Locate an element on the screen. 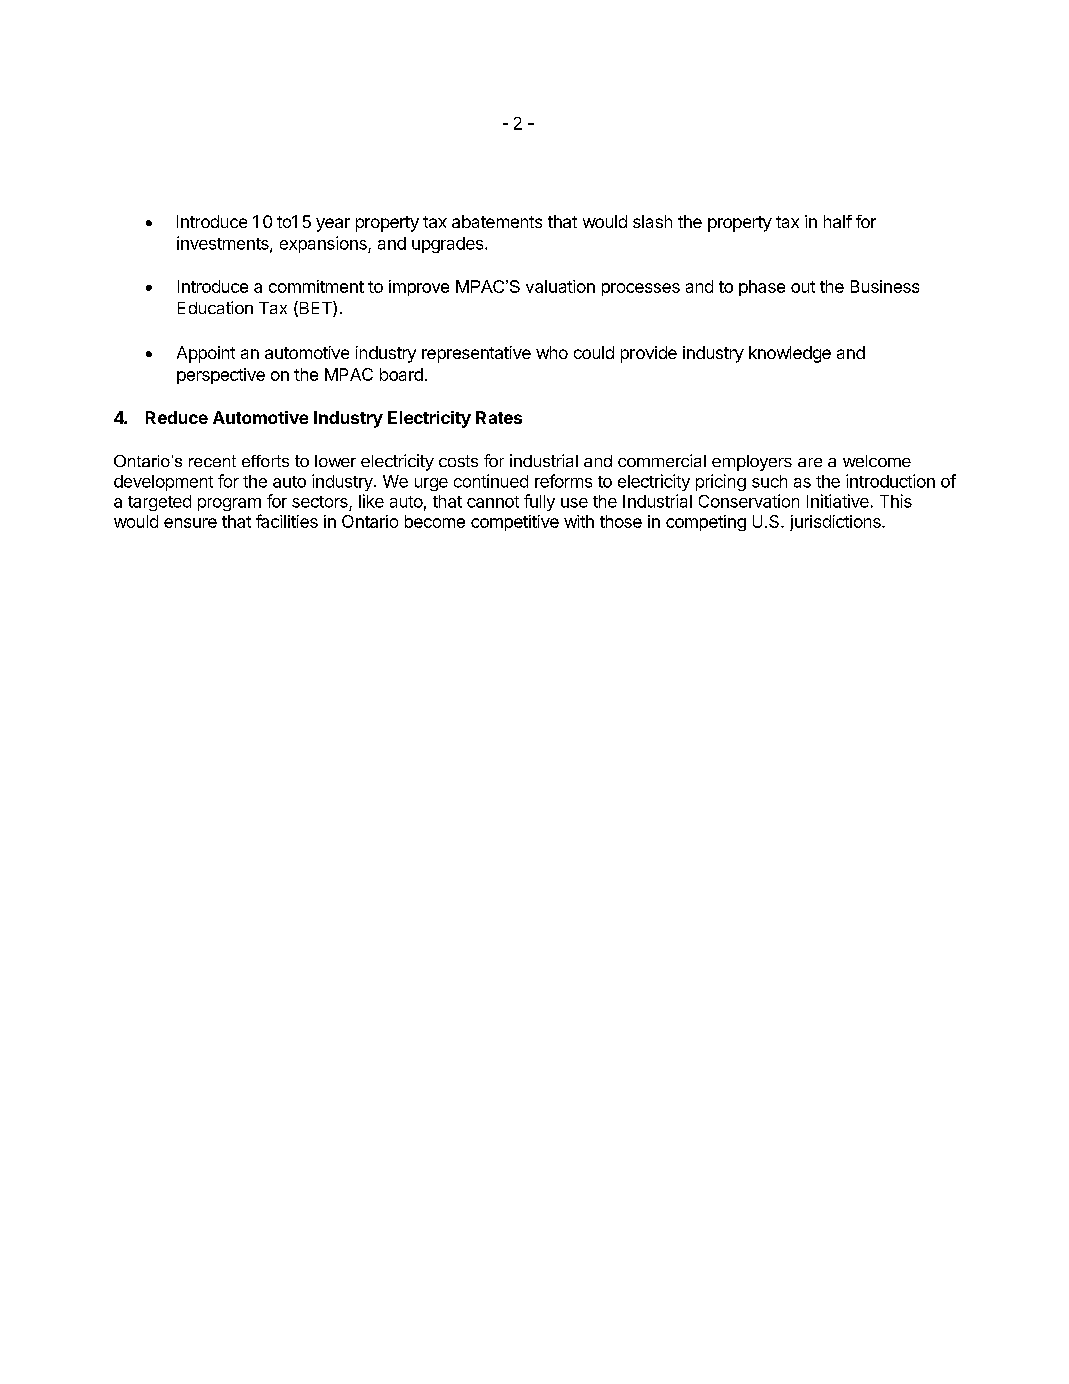  who is located at coordinates (552, 352).
